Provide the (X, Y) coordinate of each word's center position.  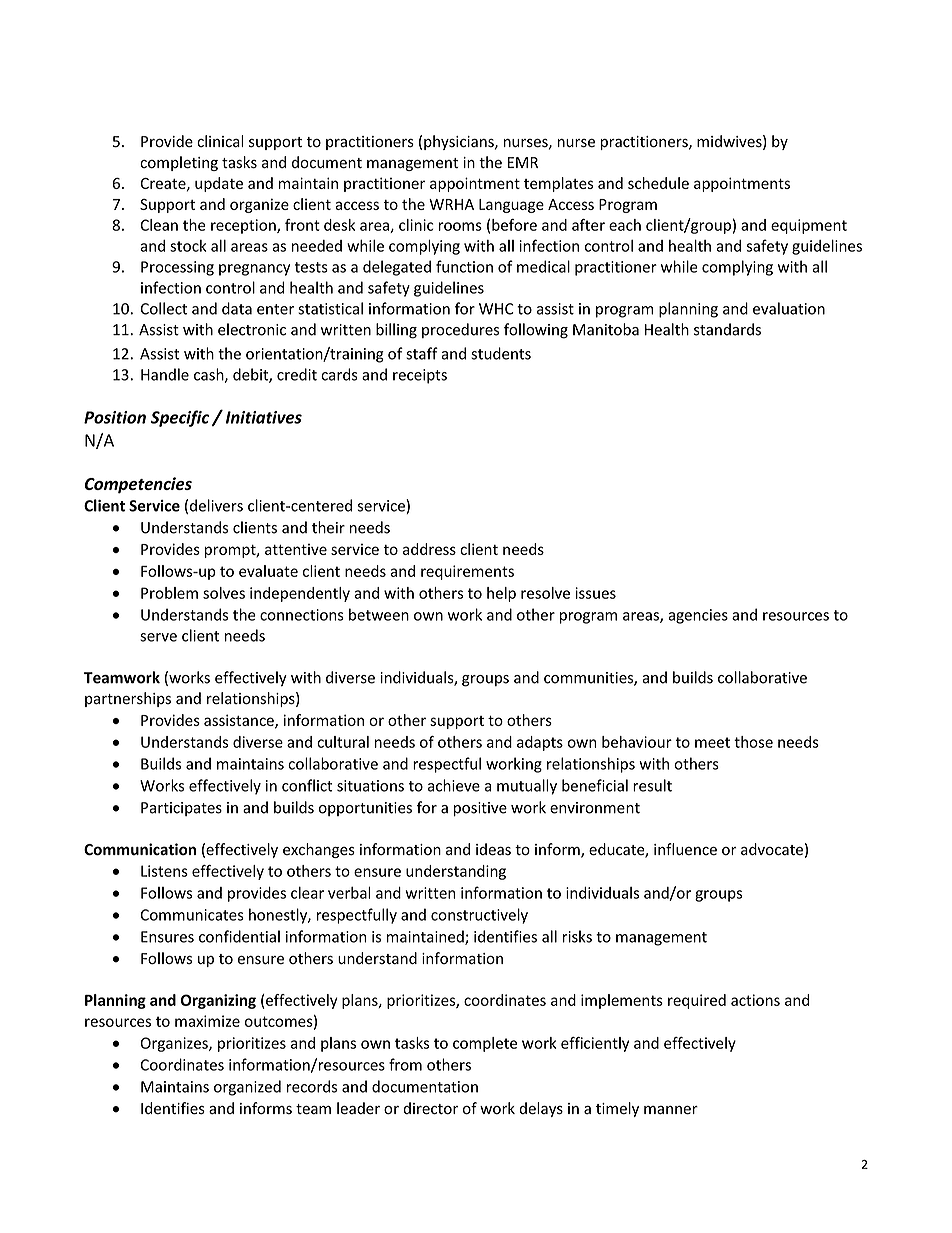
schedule (658, 183)
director (430, 1108)
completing (179, 163)
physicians (460, 142)
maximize (207, 1021)
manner (671, 1110)
